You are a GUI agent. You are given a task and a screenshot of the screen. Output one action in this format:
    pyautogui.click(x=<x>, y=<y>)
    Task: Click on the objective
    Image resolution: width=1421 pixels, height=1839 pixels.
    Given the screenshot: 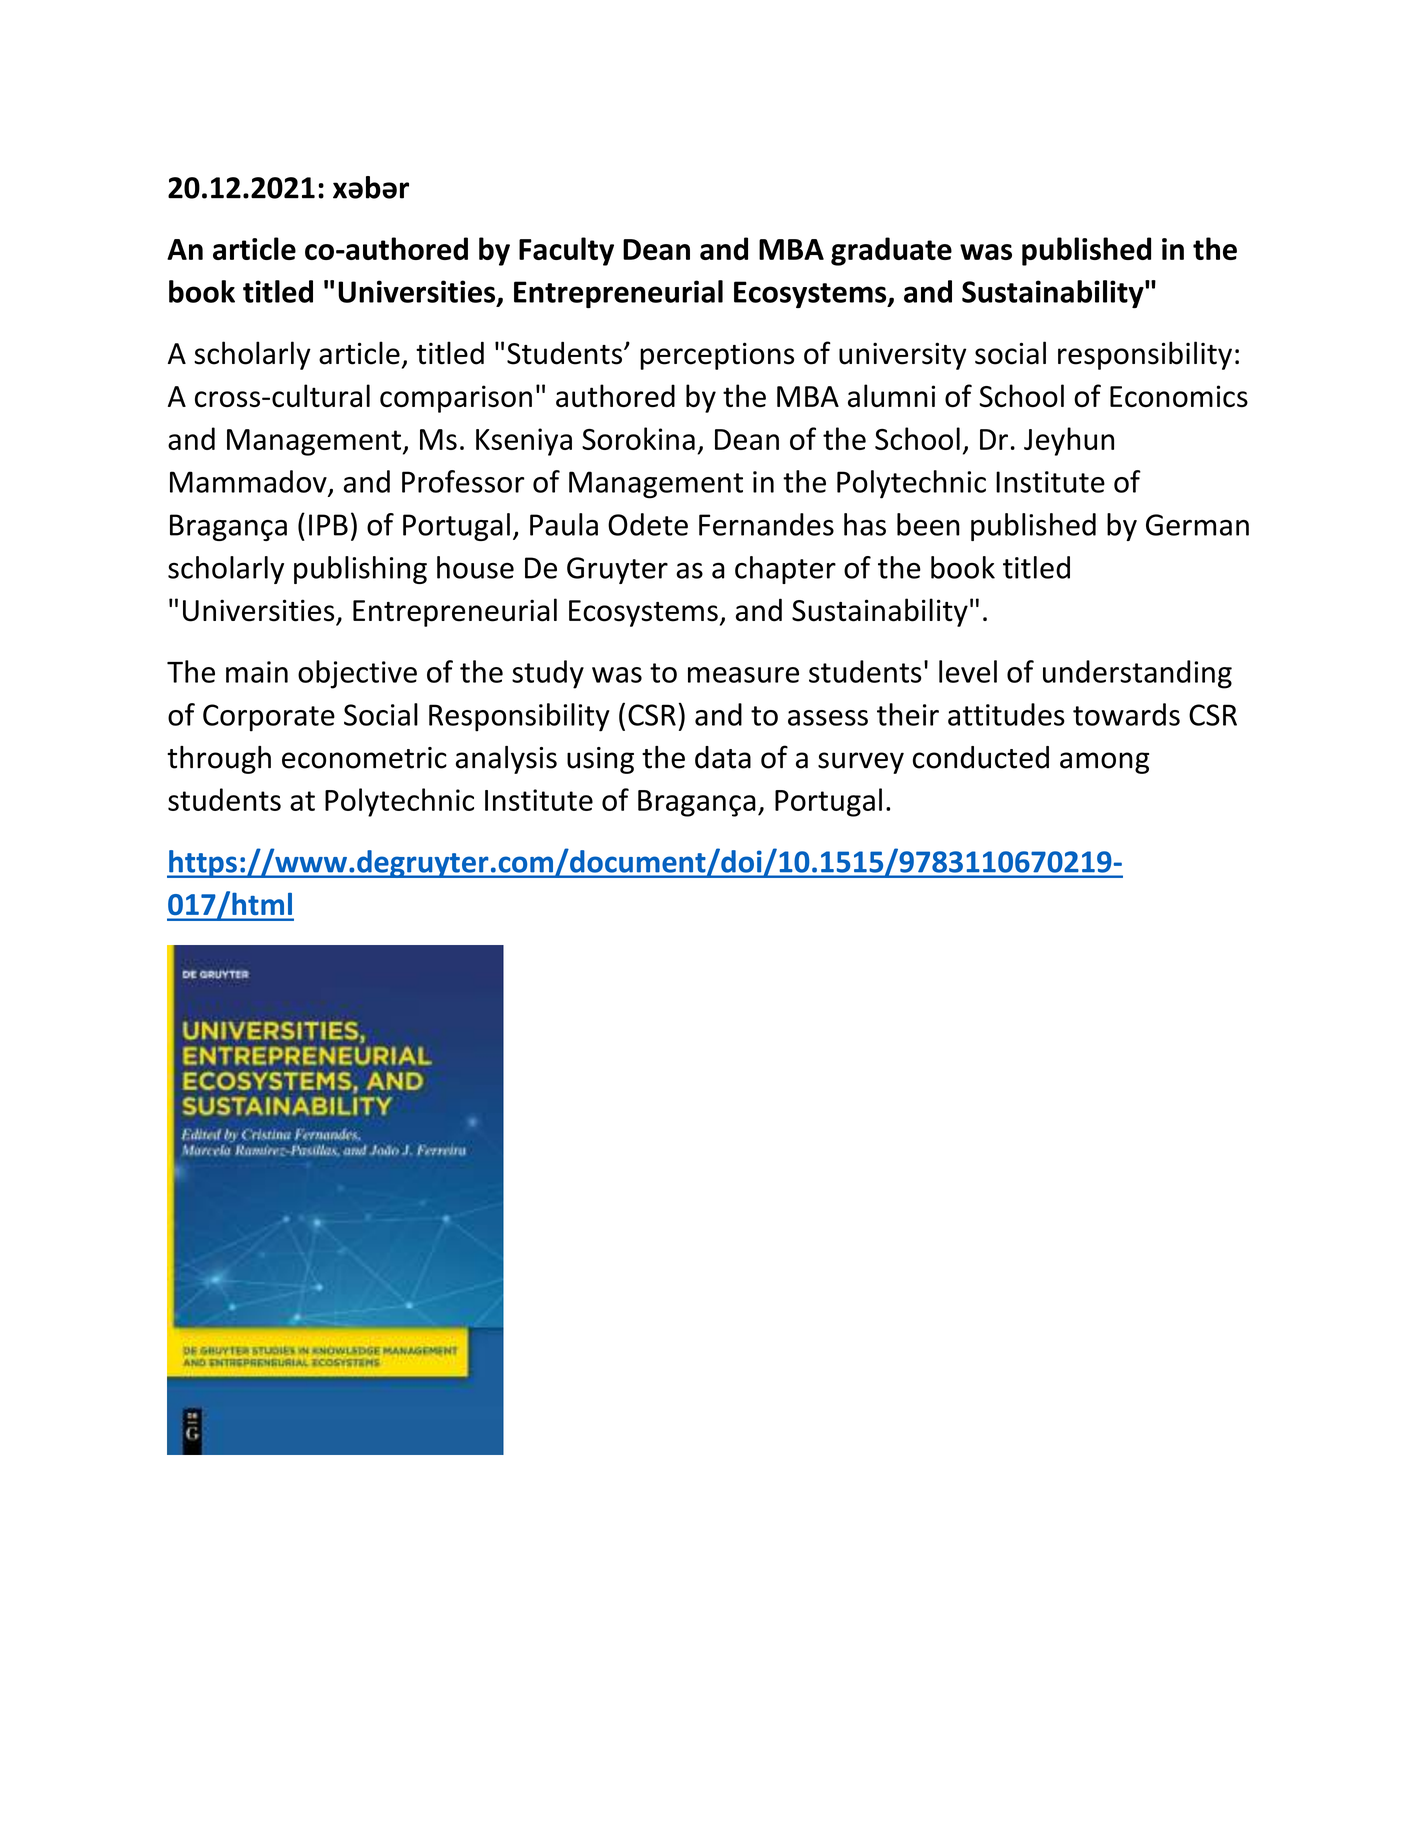 What is the action you would take?
    pyautogui.click(x=357, y=674)
